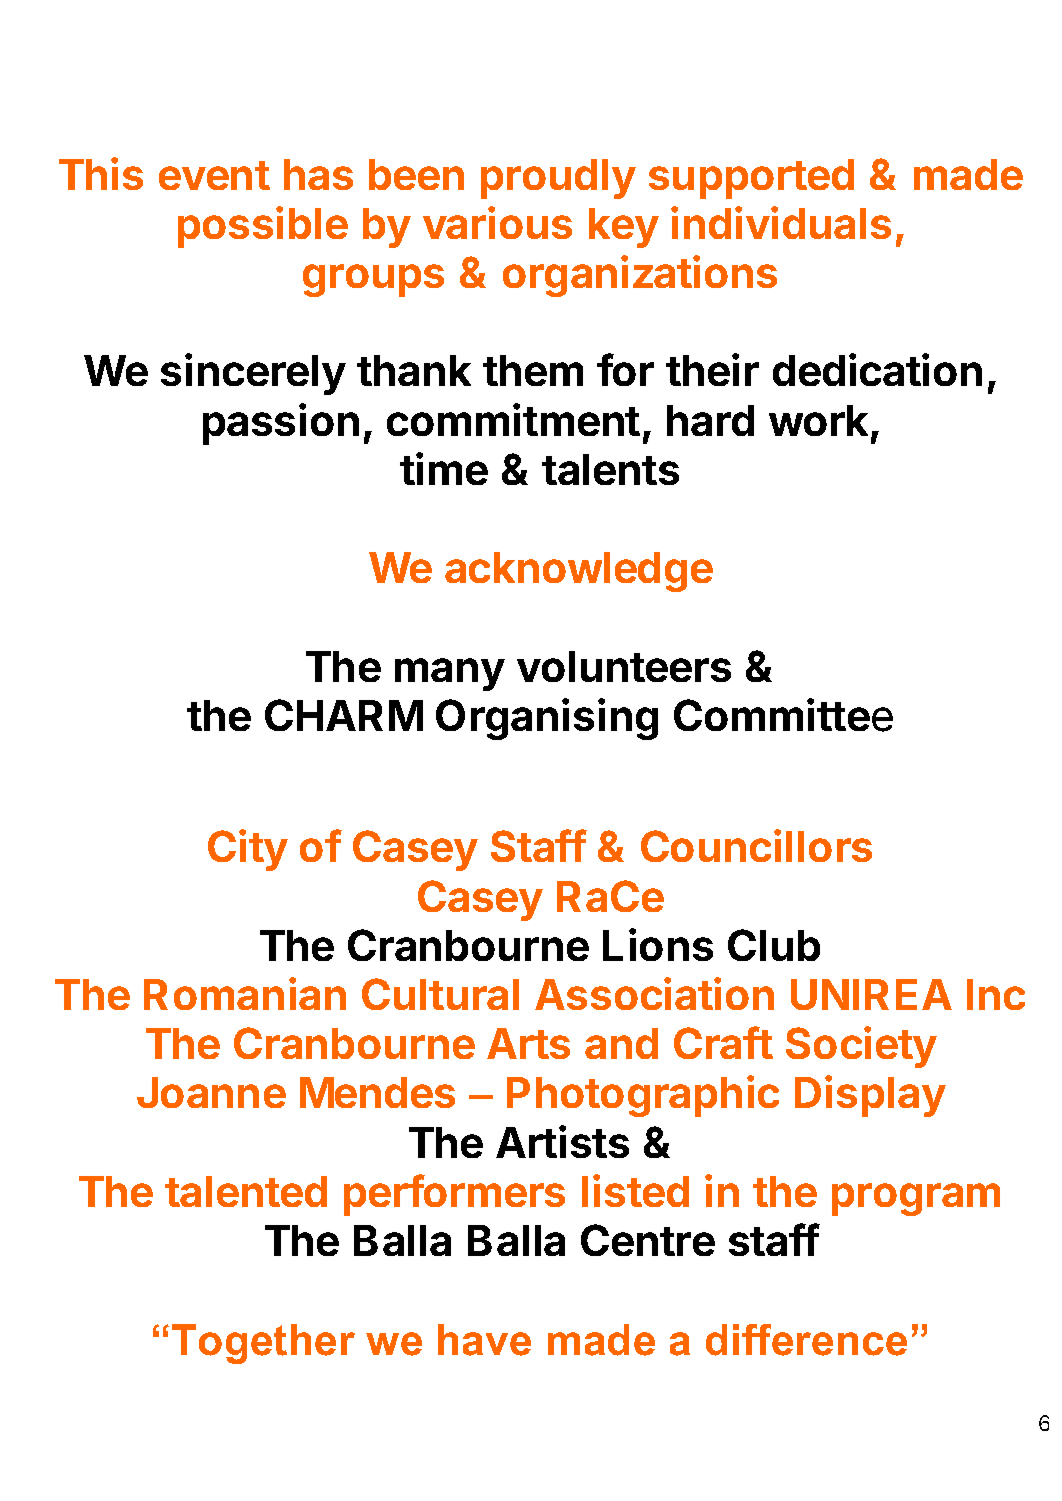  What do you see at coordinates (781, 222) in the screenshot?
I see `individuals` at bounding box center [781, 222].
